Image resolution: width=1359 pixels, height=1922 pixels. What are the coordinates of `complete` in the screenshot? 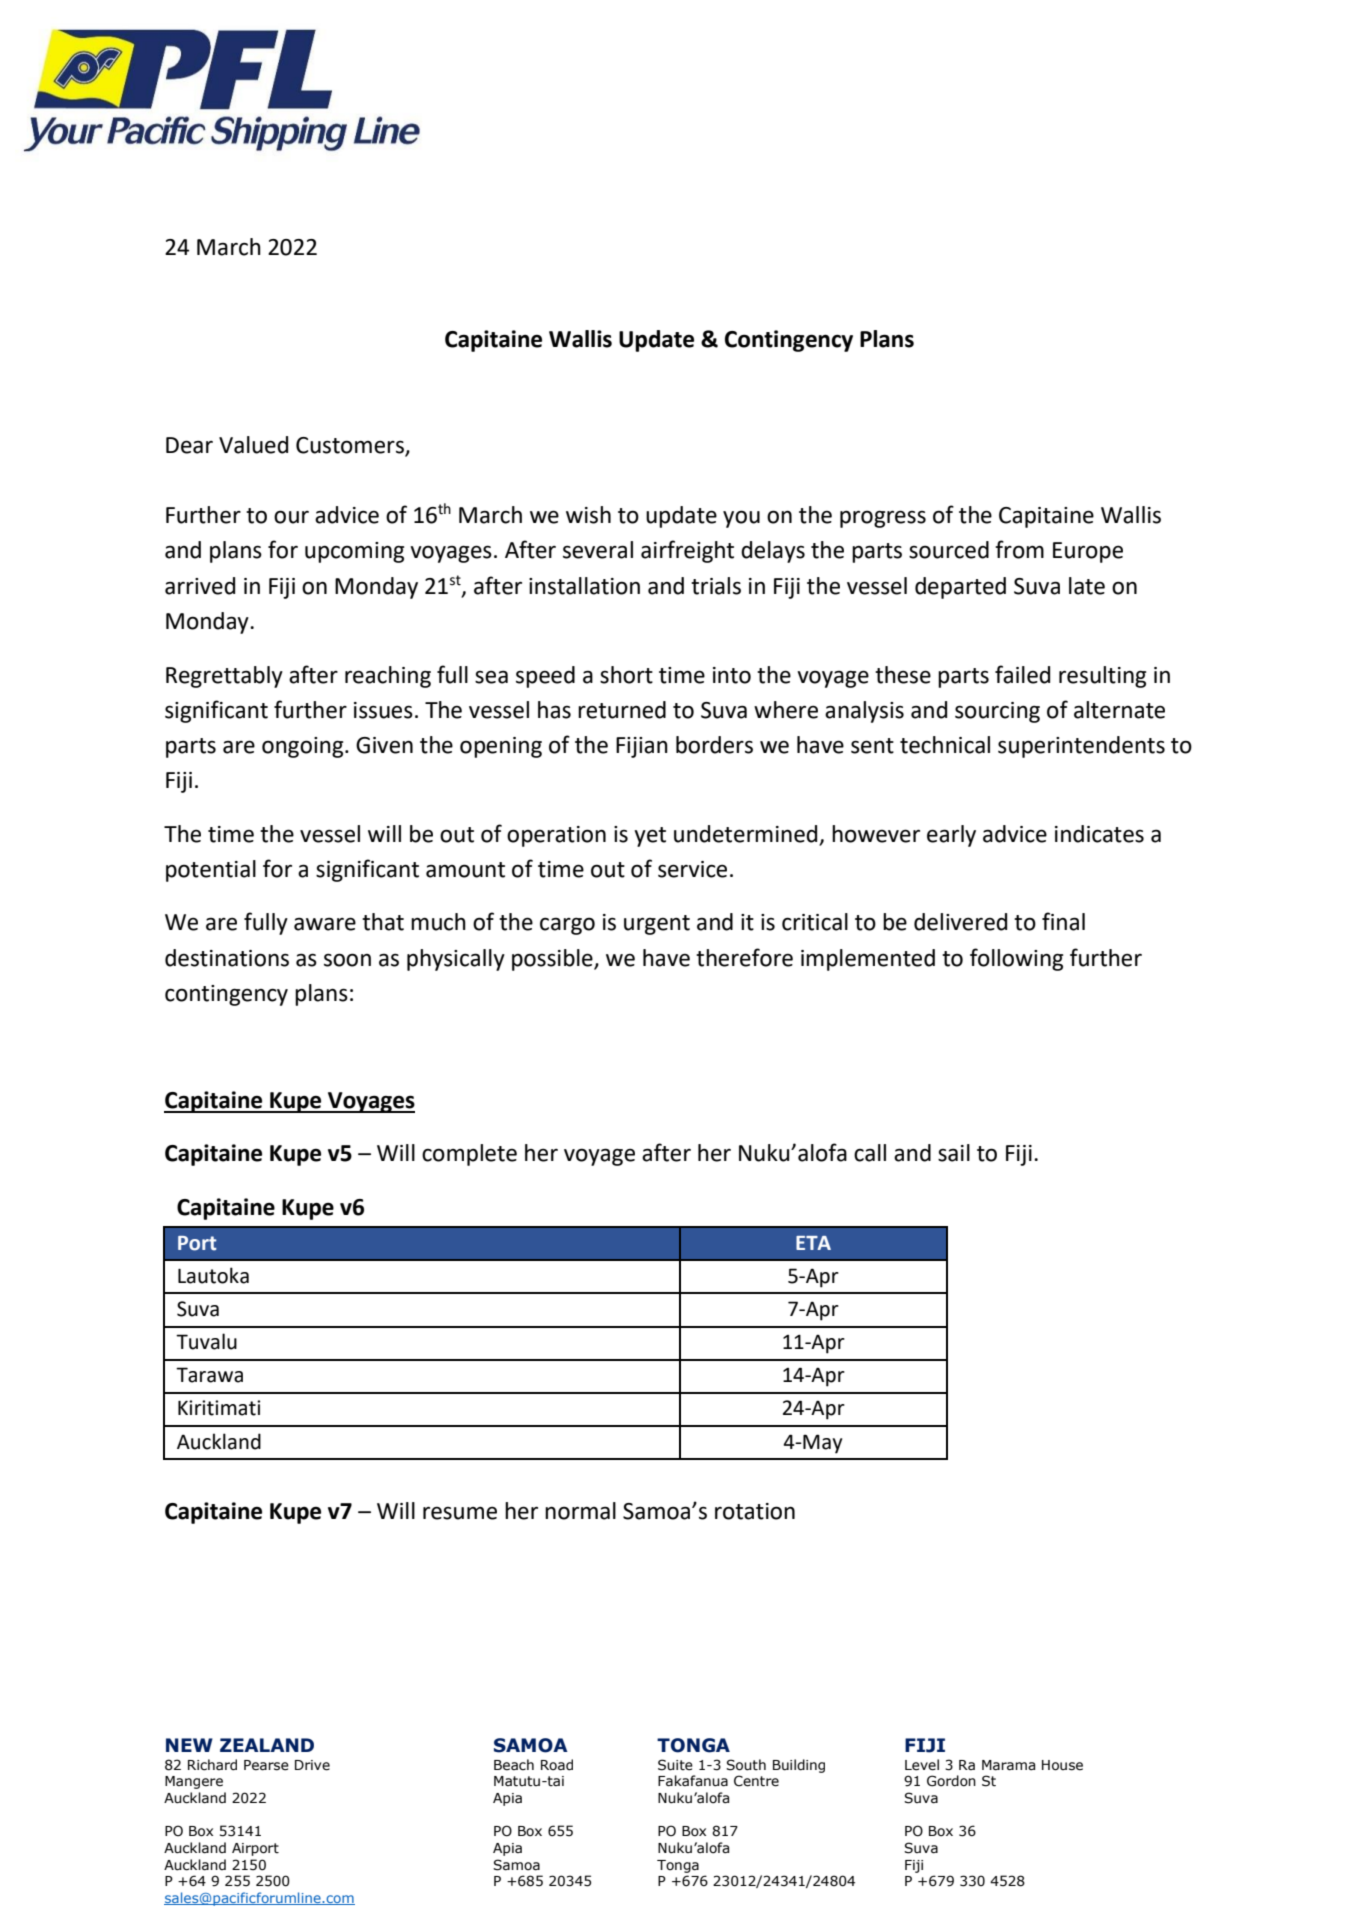 It's located at (469, 1155).
